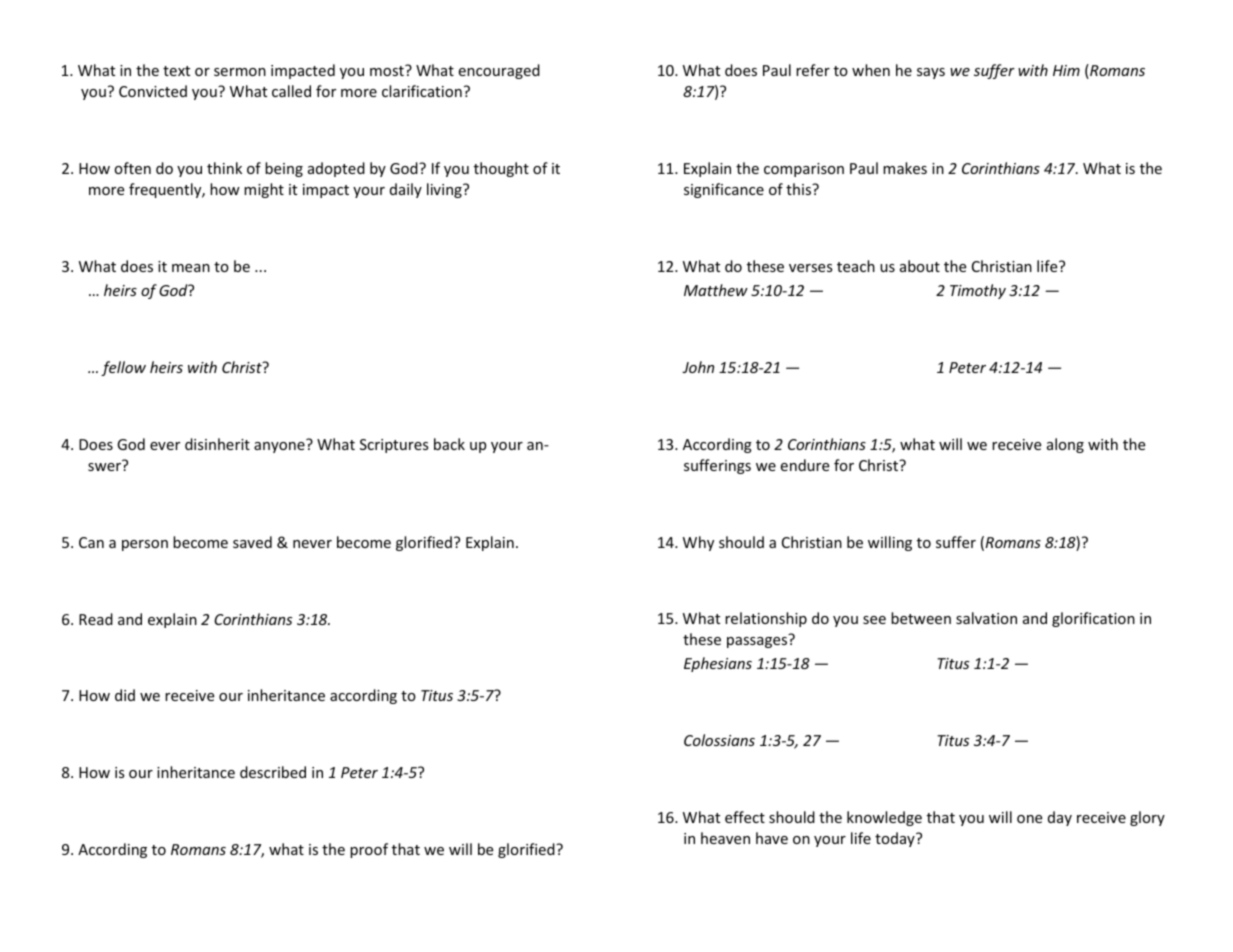 The width and height of the screenshot is (1233, 952). What do you see at coordinates (1147, 818) in the screenshot?
I see `glory` at bounding box center [1147, 818].
